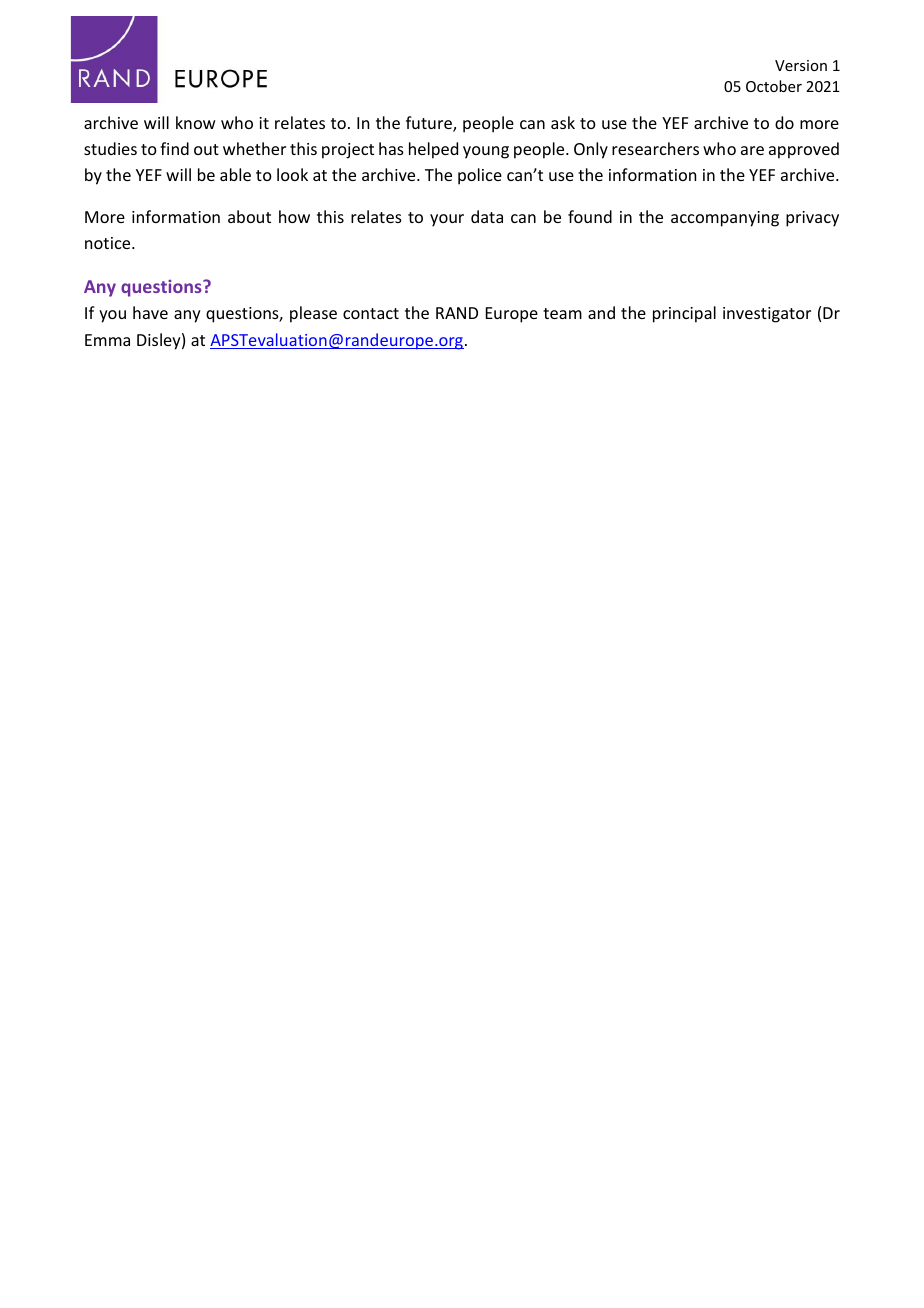  What do you see at coordinates (447, 220) in the document?
I see `your` at bounding box center [447, 220].
